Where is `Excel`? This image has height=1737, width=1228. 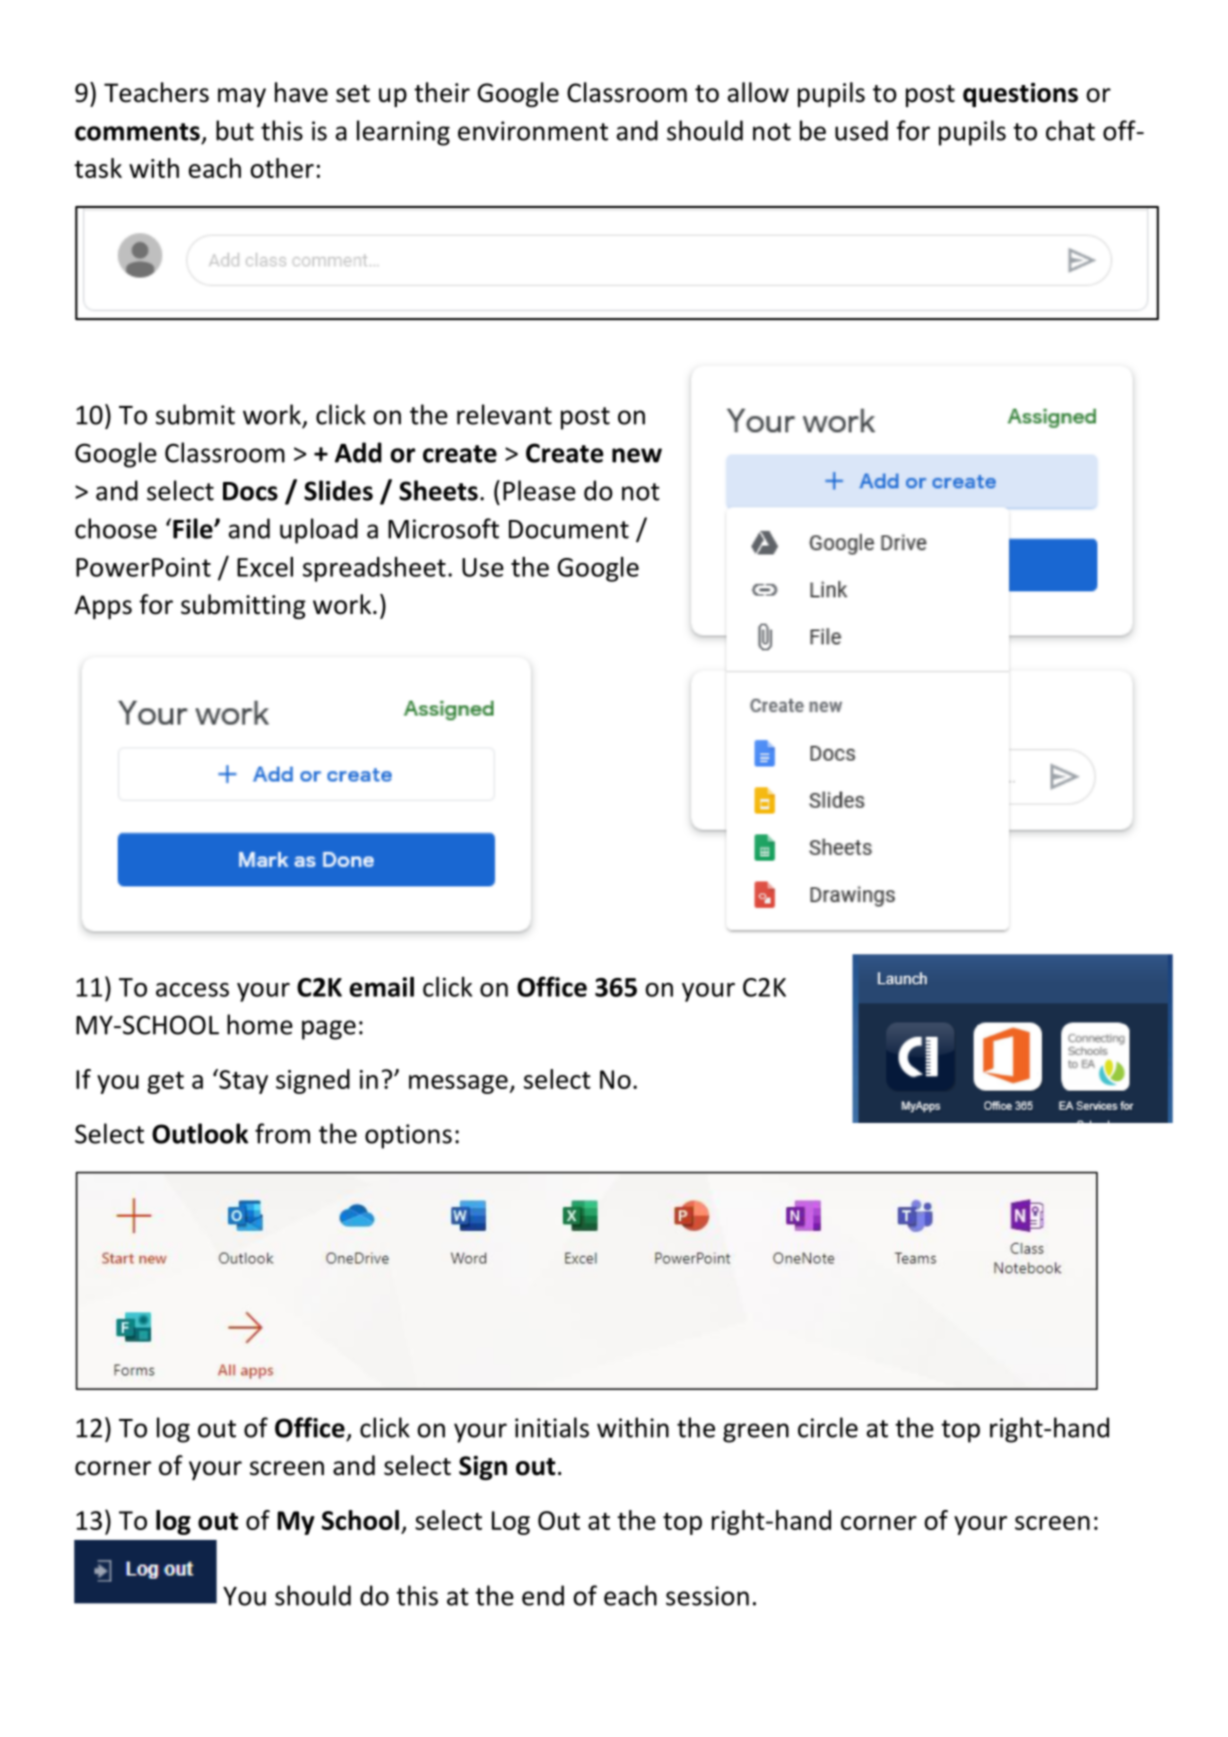 Excel is located at coordinates (265, 567).
